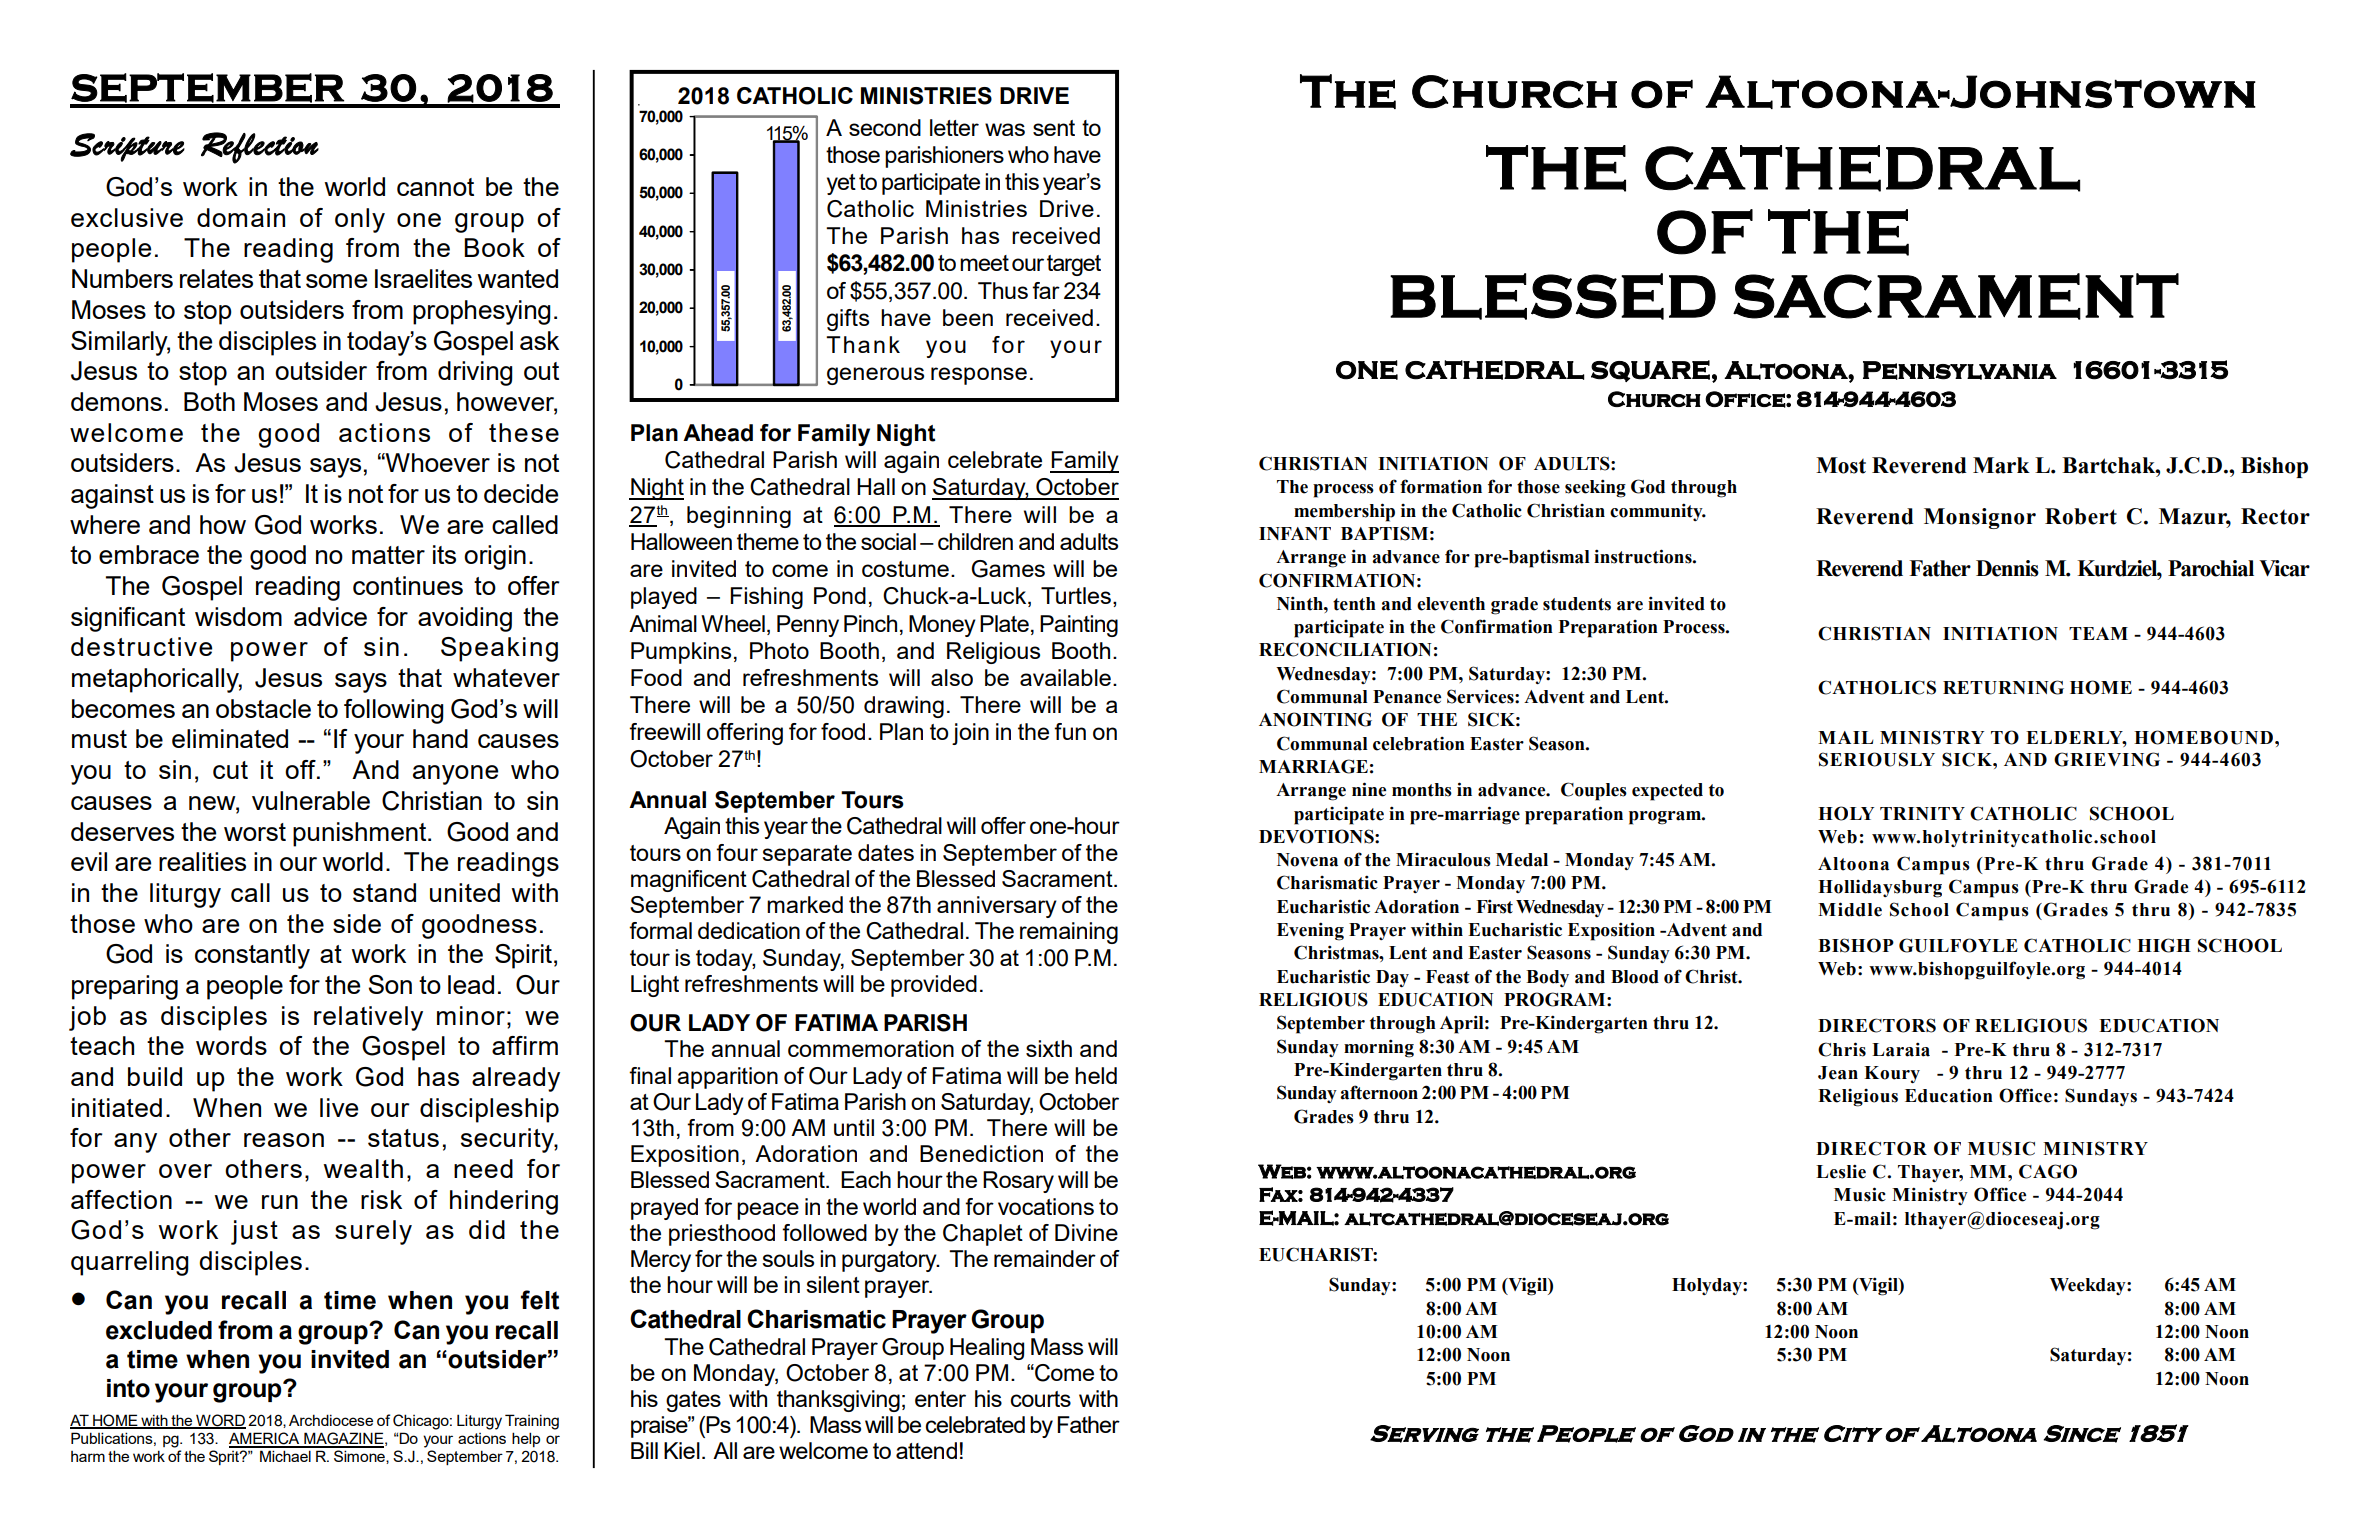 The width and height of the screenshot is (2377, 1538). What do you see at coordinates (368, 1018) in the screenshot?
I see `relatively` at bounding box center [368, 1018].
